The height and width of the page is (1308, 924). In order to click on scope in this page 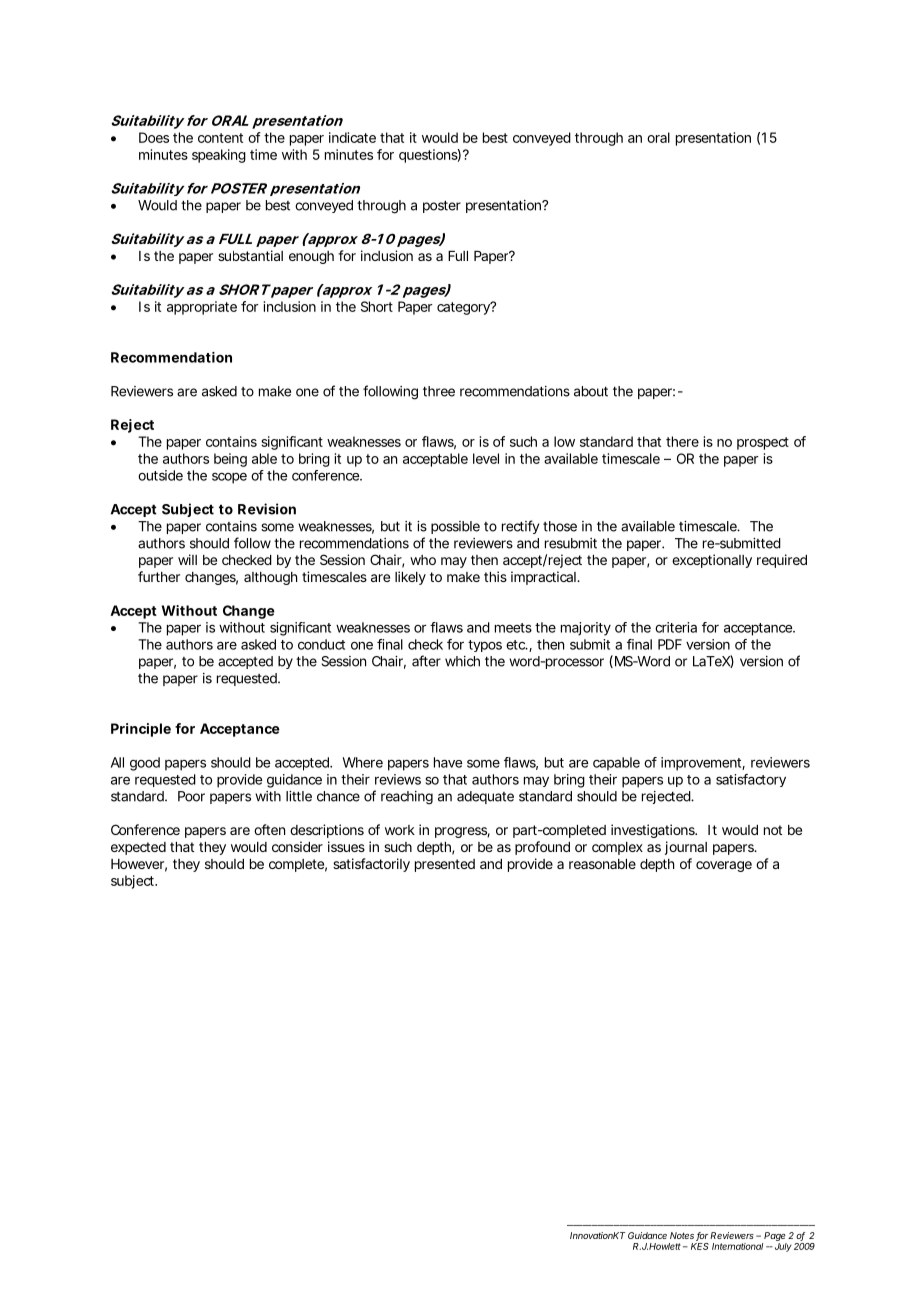, I will do `click(229, 478)`.
